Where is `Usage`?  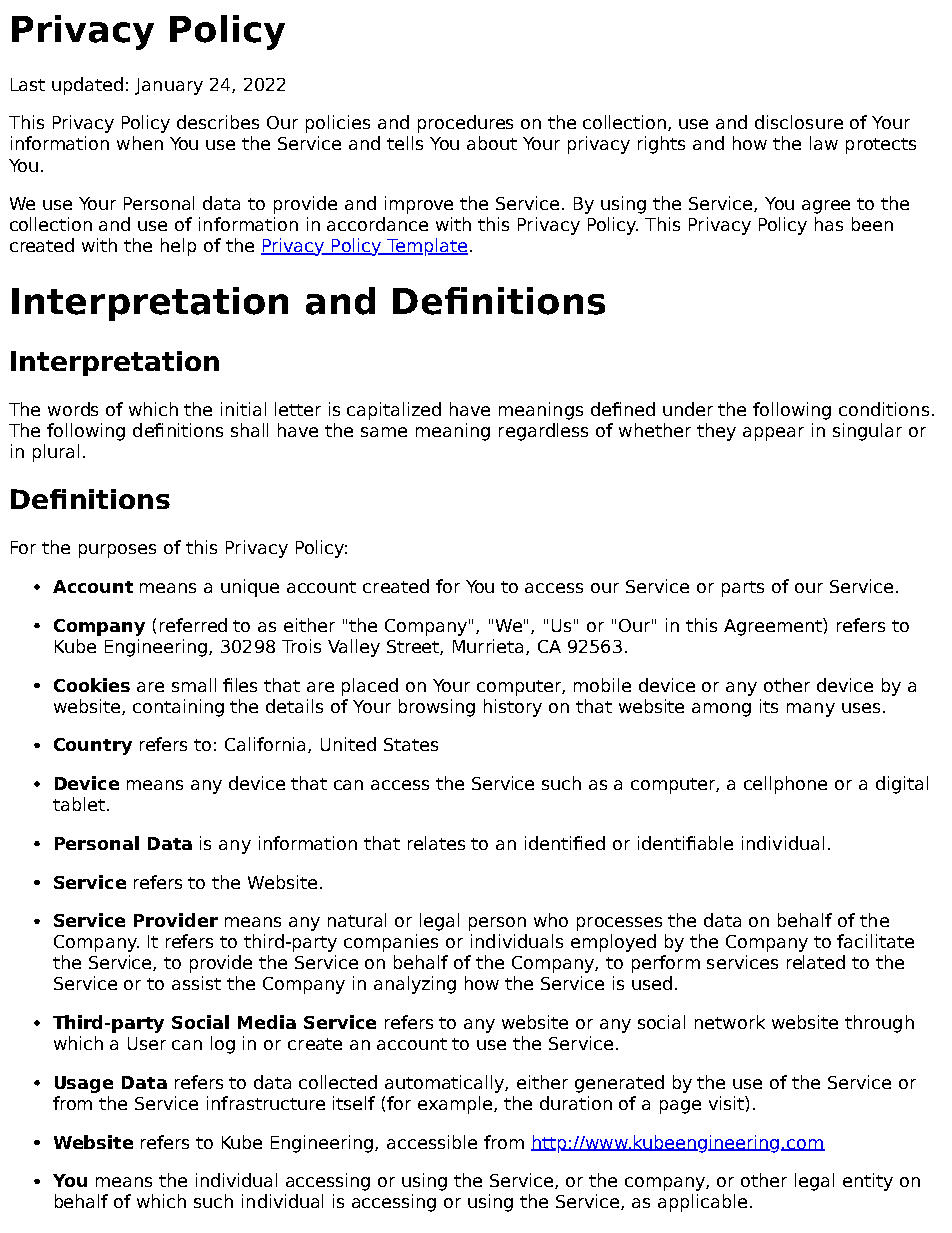
Usage is located at coordinates (84, 1084).
